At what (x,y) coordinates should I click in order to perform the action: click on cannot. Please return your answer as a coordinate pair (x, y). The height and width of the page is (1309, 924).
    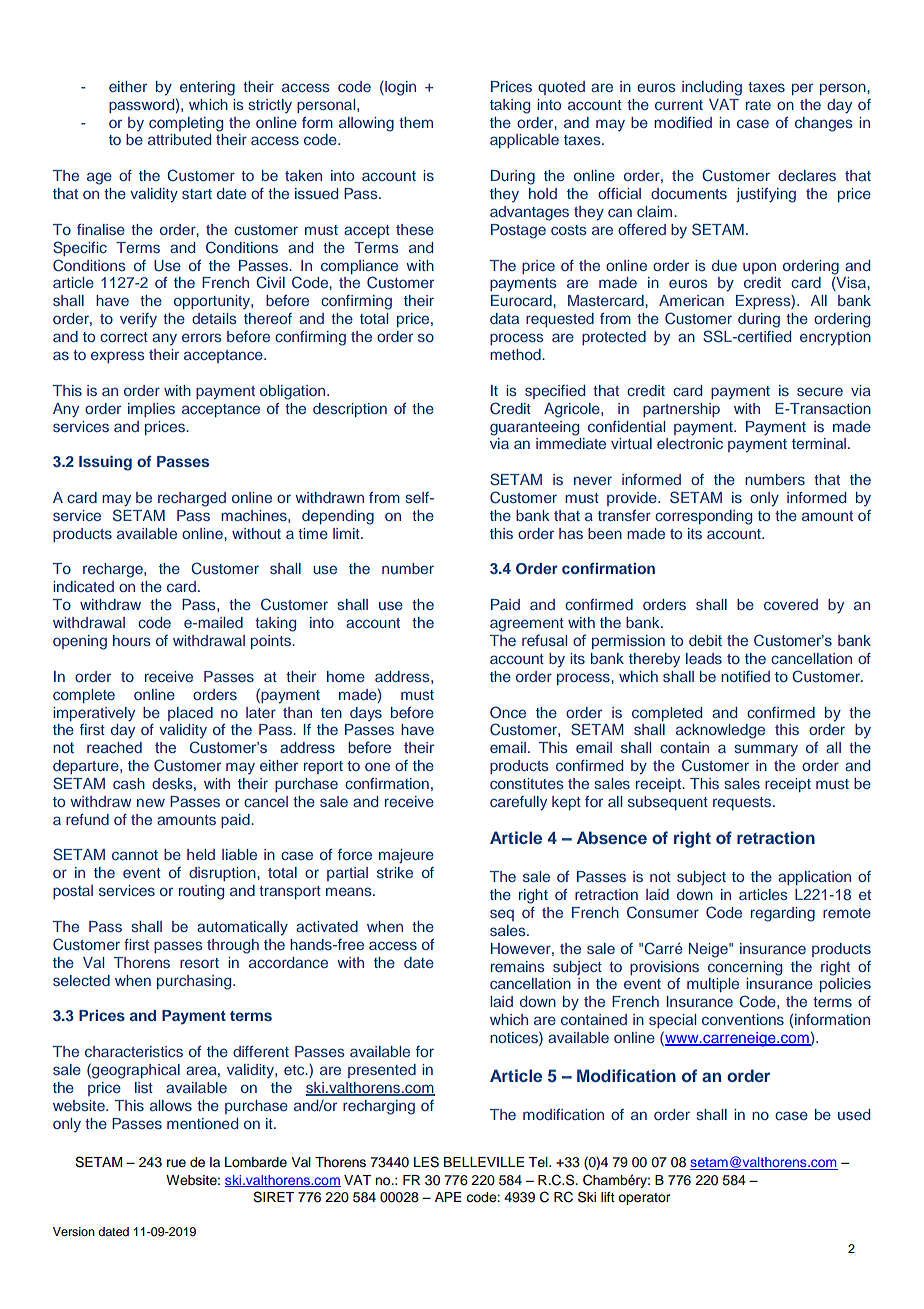
    Looking at the image, I should click on (135, 855).
